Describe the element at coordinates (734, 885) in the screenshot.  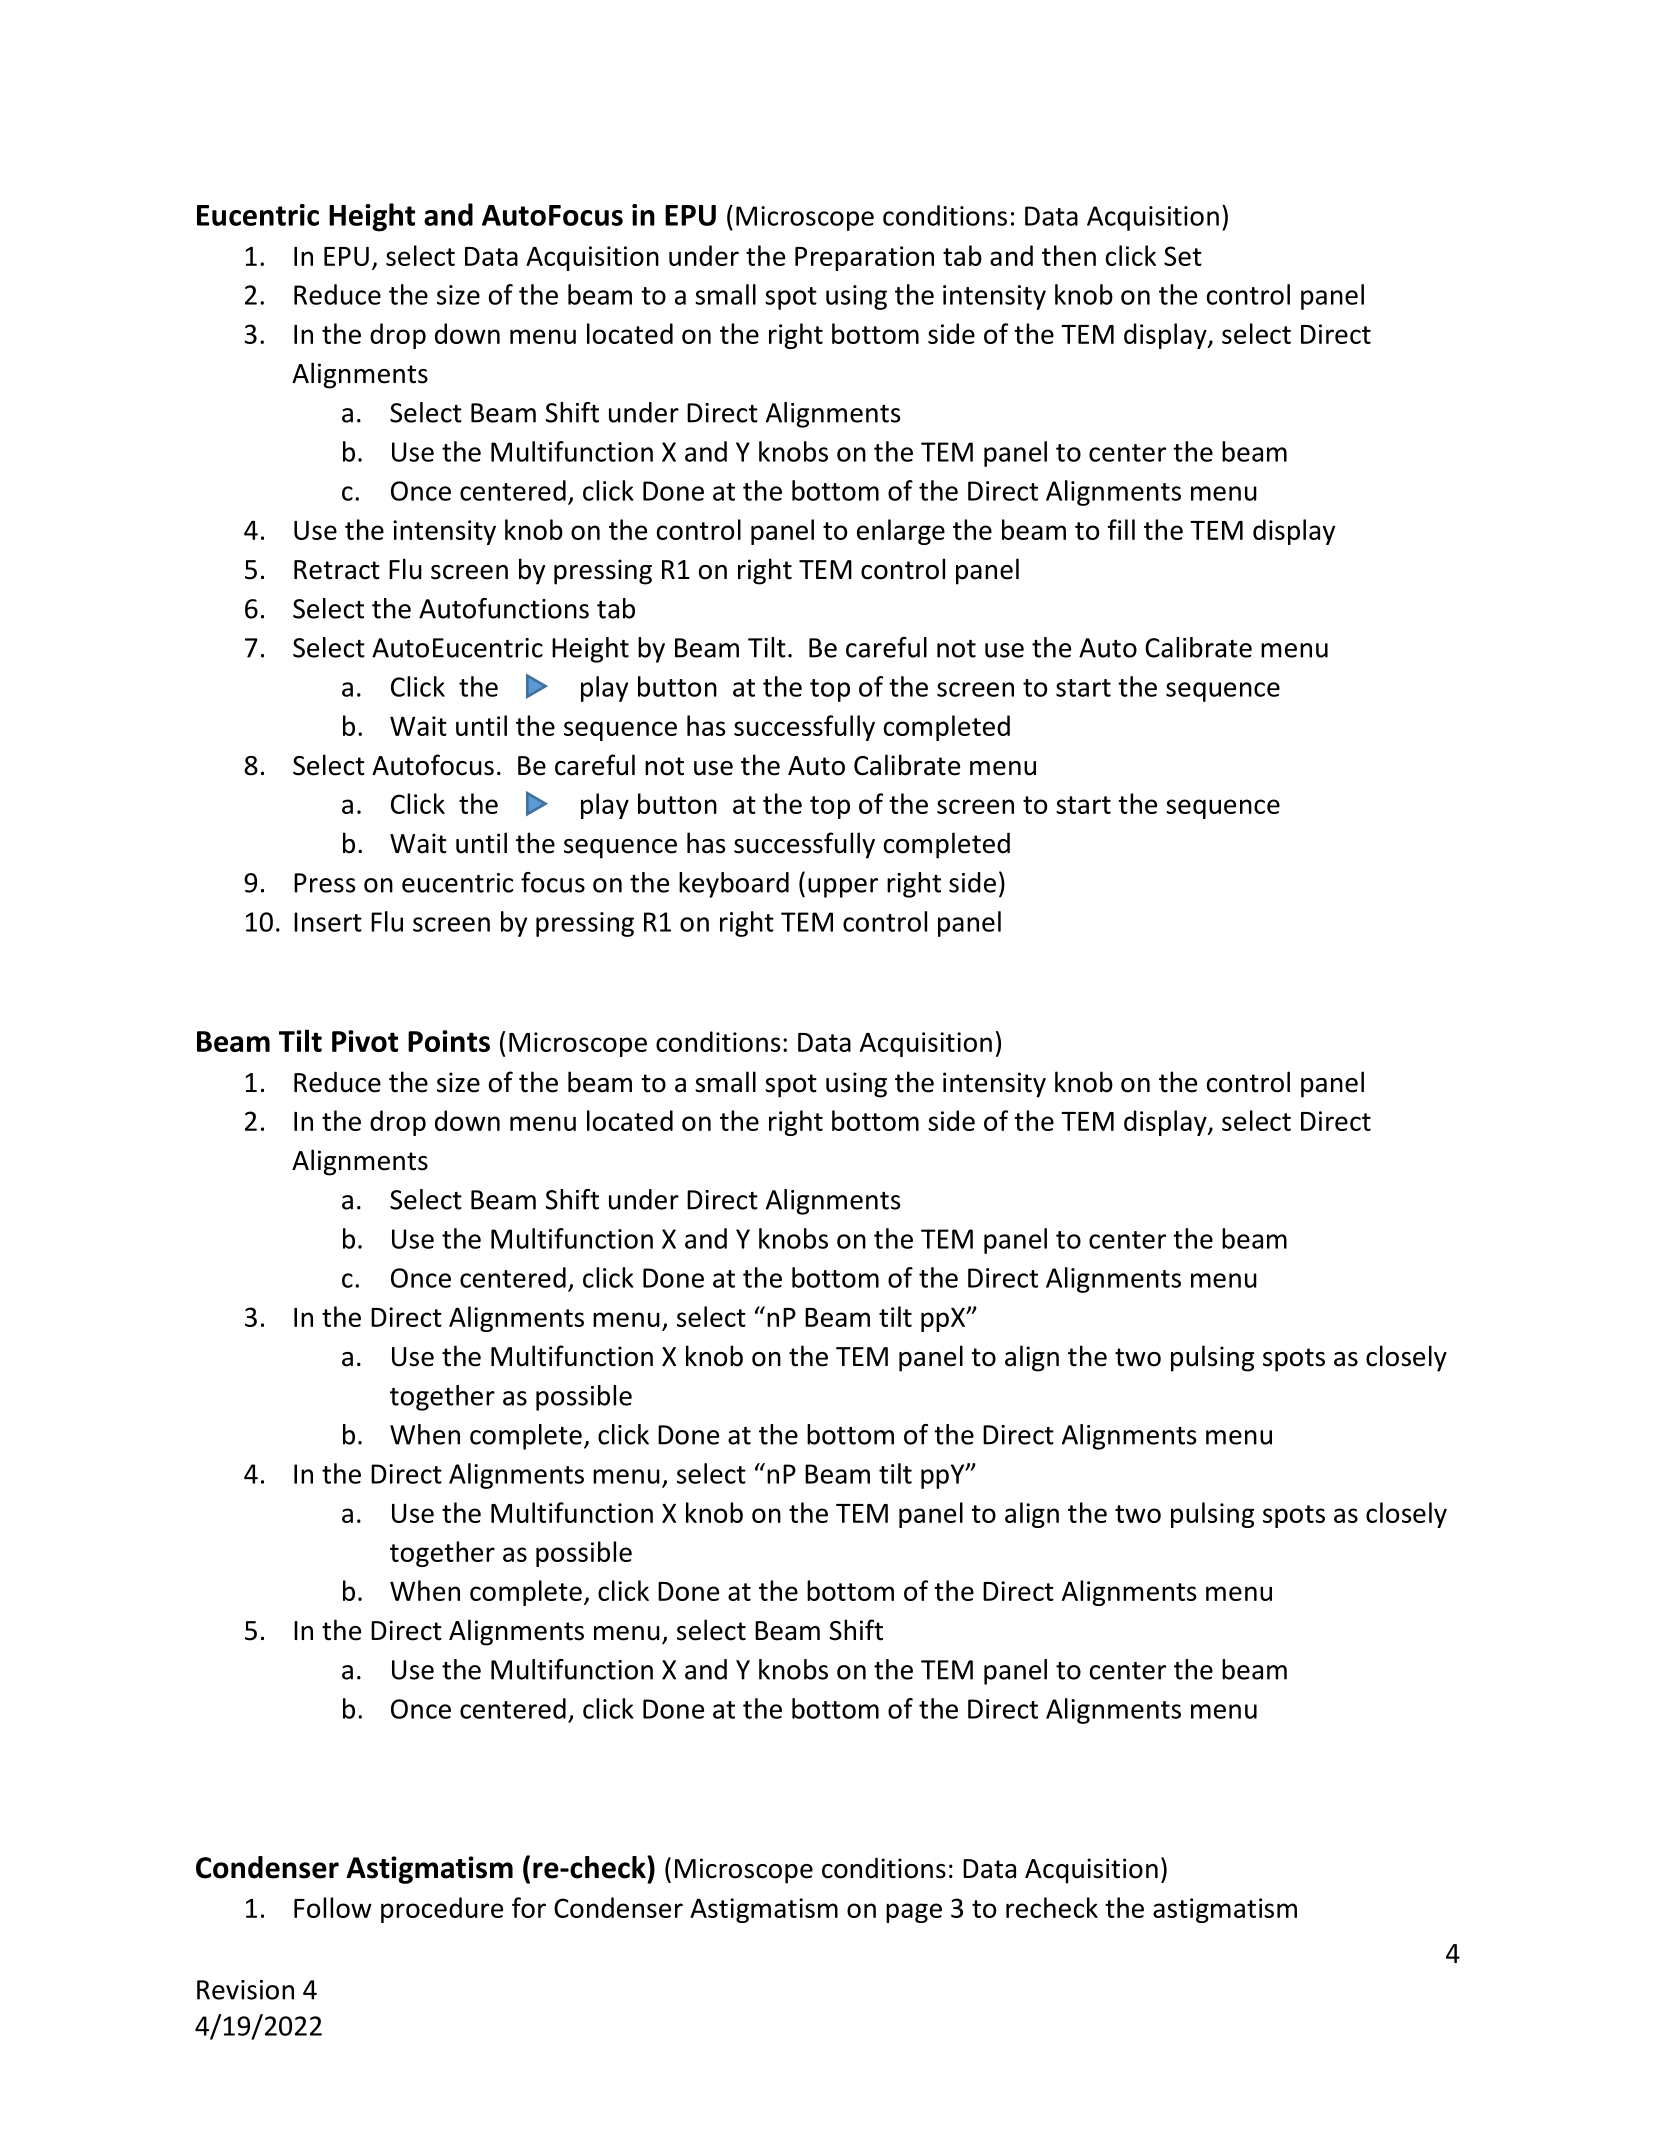
I see `keyboard` at that location.
